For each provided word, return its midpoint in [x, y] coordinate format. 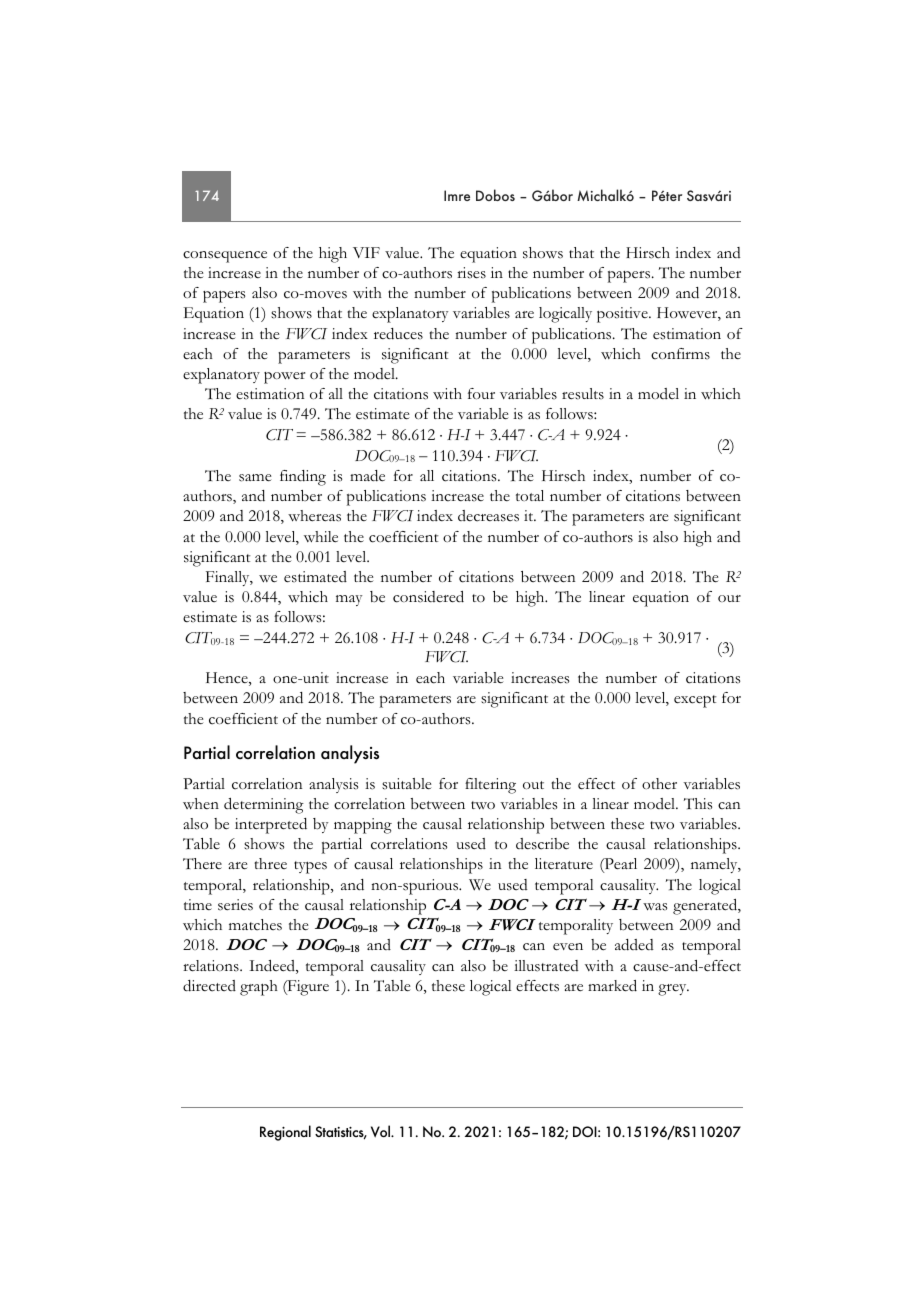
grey [673, 990]
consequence [225, 257]
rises [471, 273]
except [695, 701]
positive [623, 315]
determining [264, 806]
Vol [382, 1131]
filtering [490, 786]
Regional [285, 1133]
